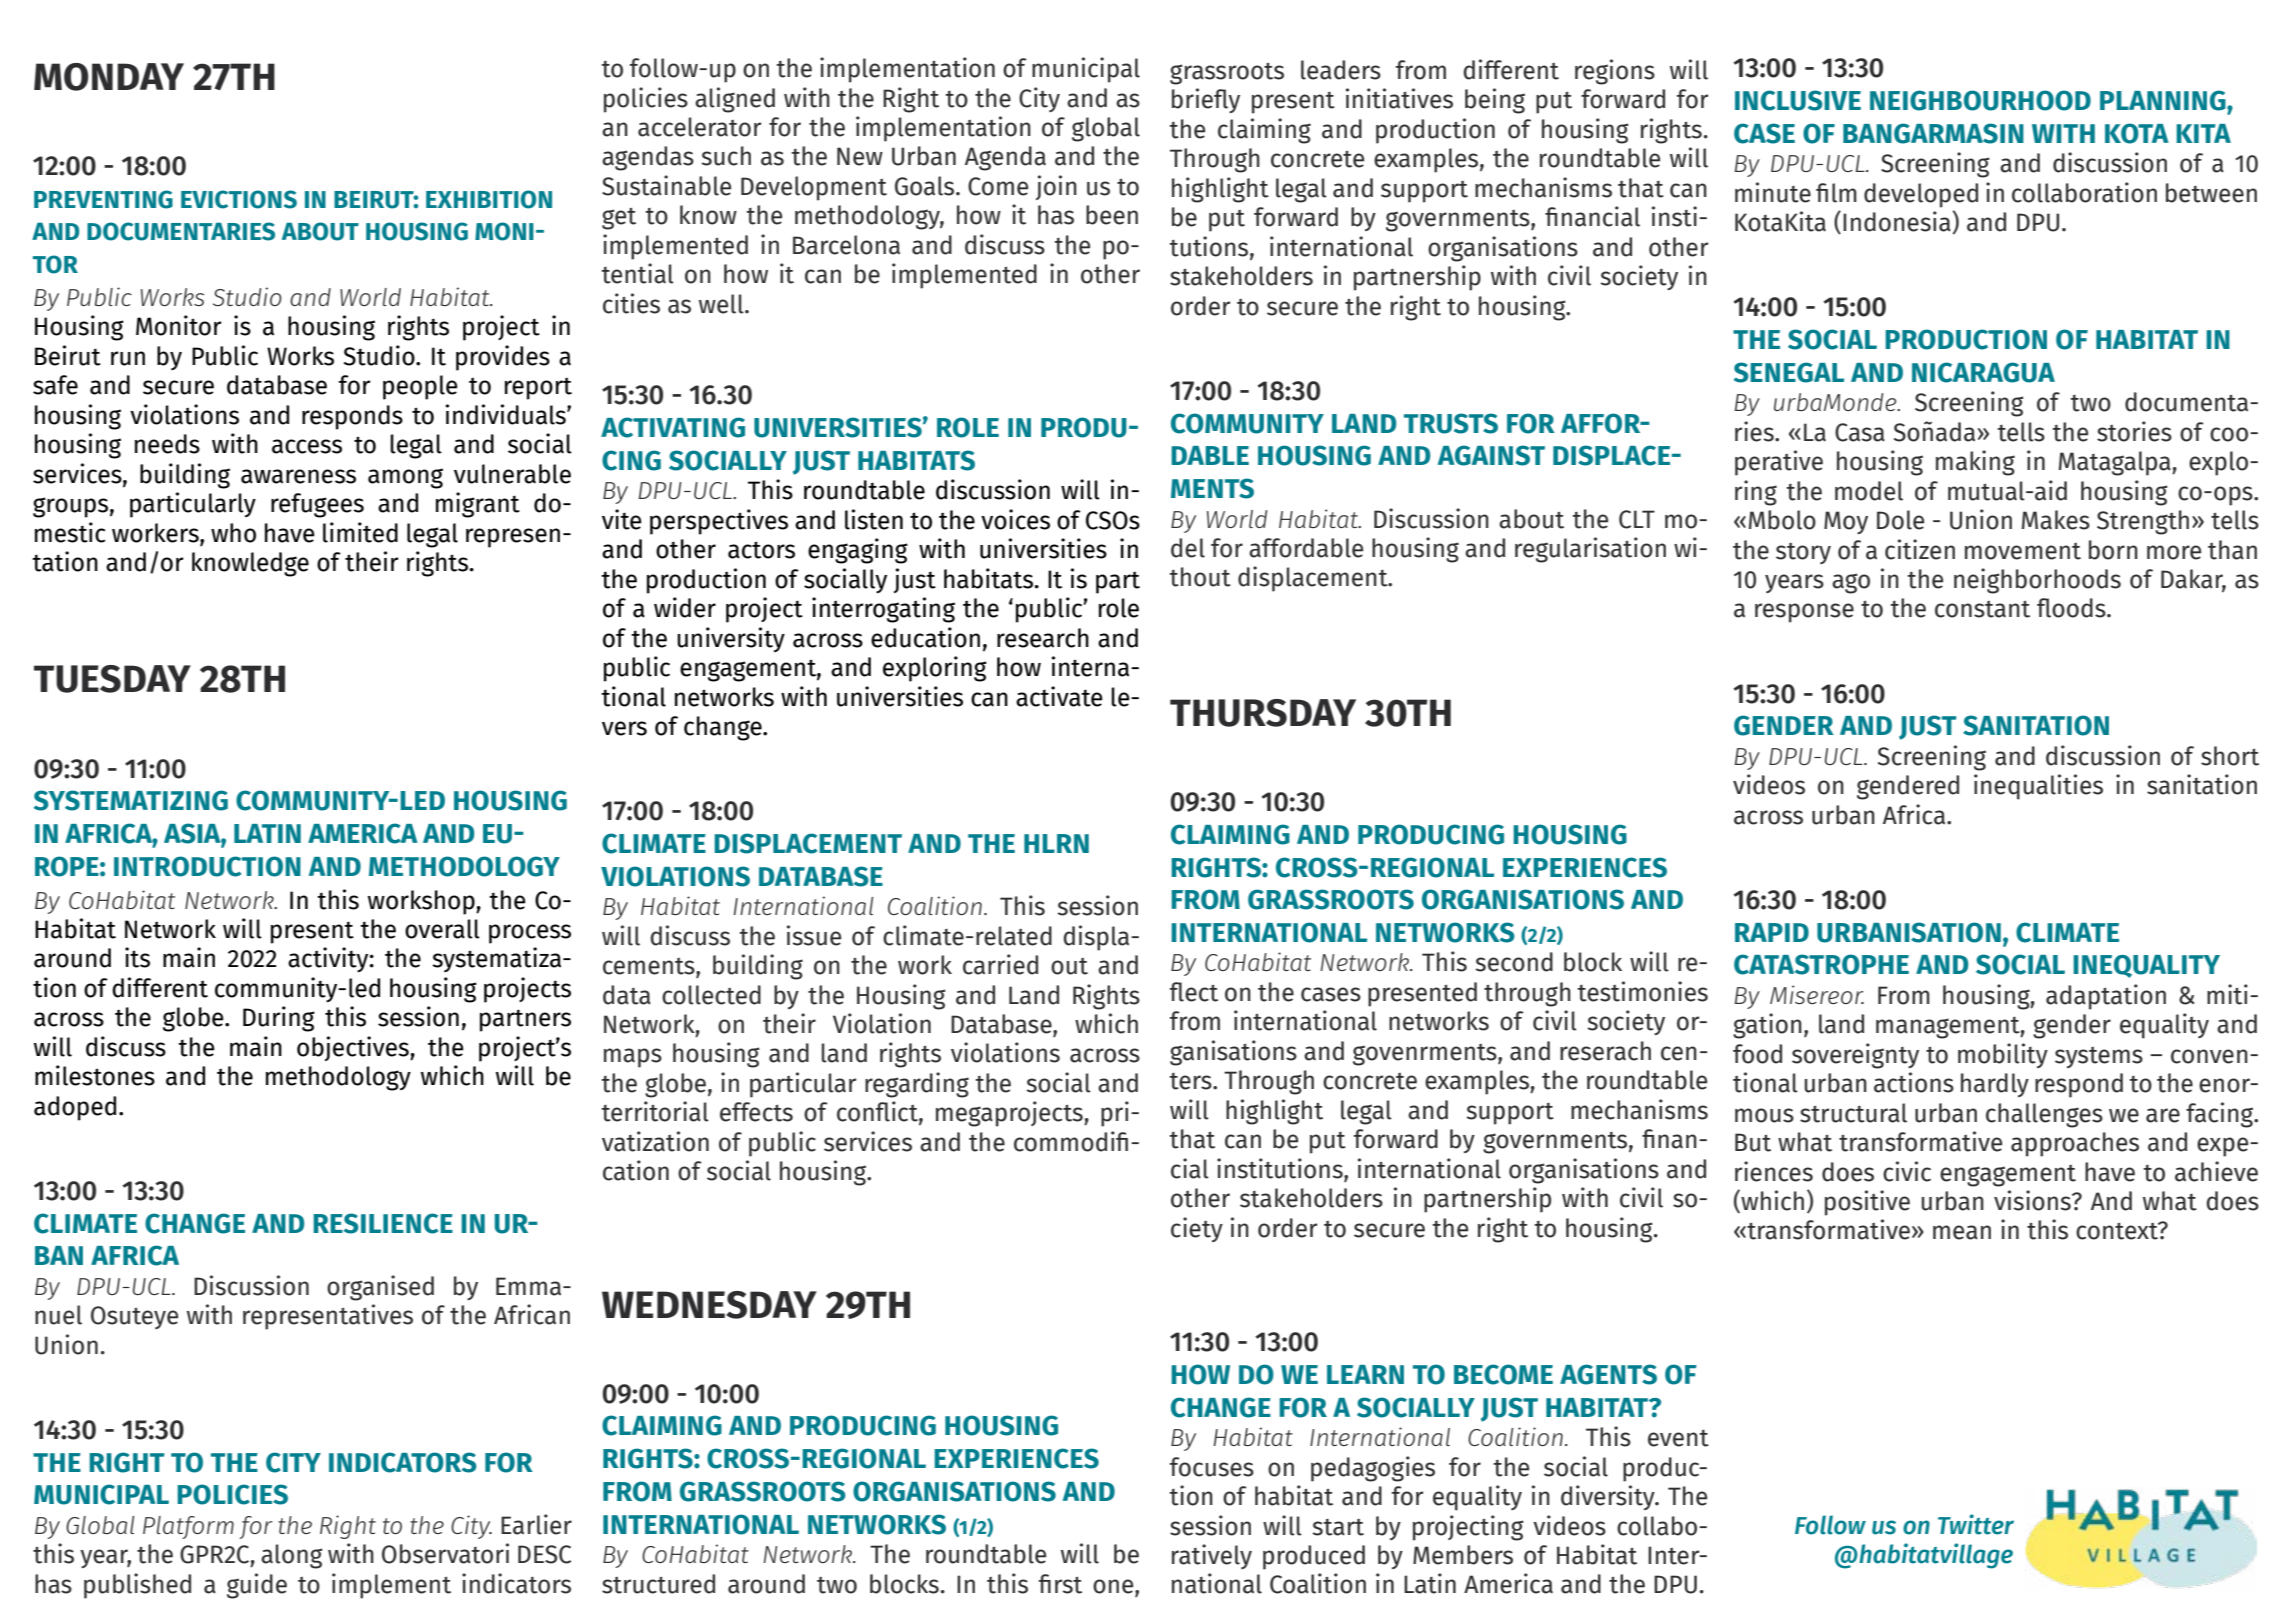 This page has width=2296, height=1624. Describe the element at coordinates (1962, 1232) in the page. I see `mean` at that location.
